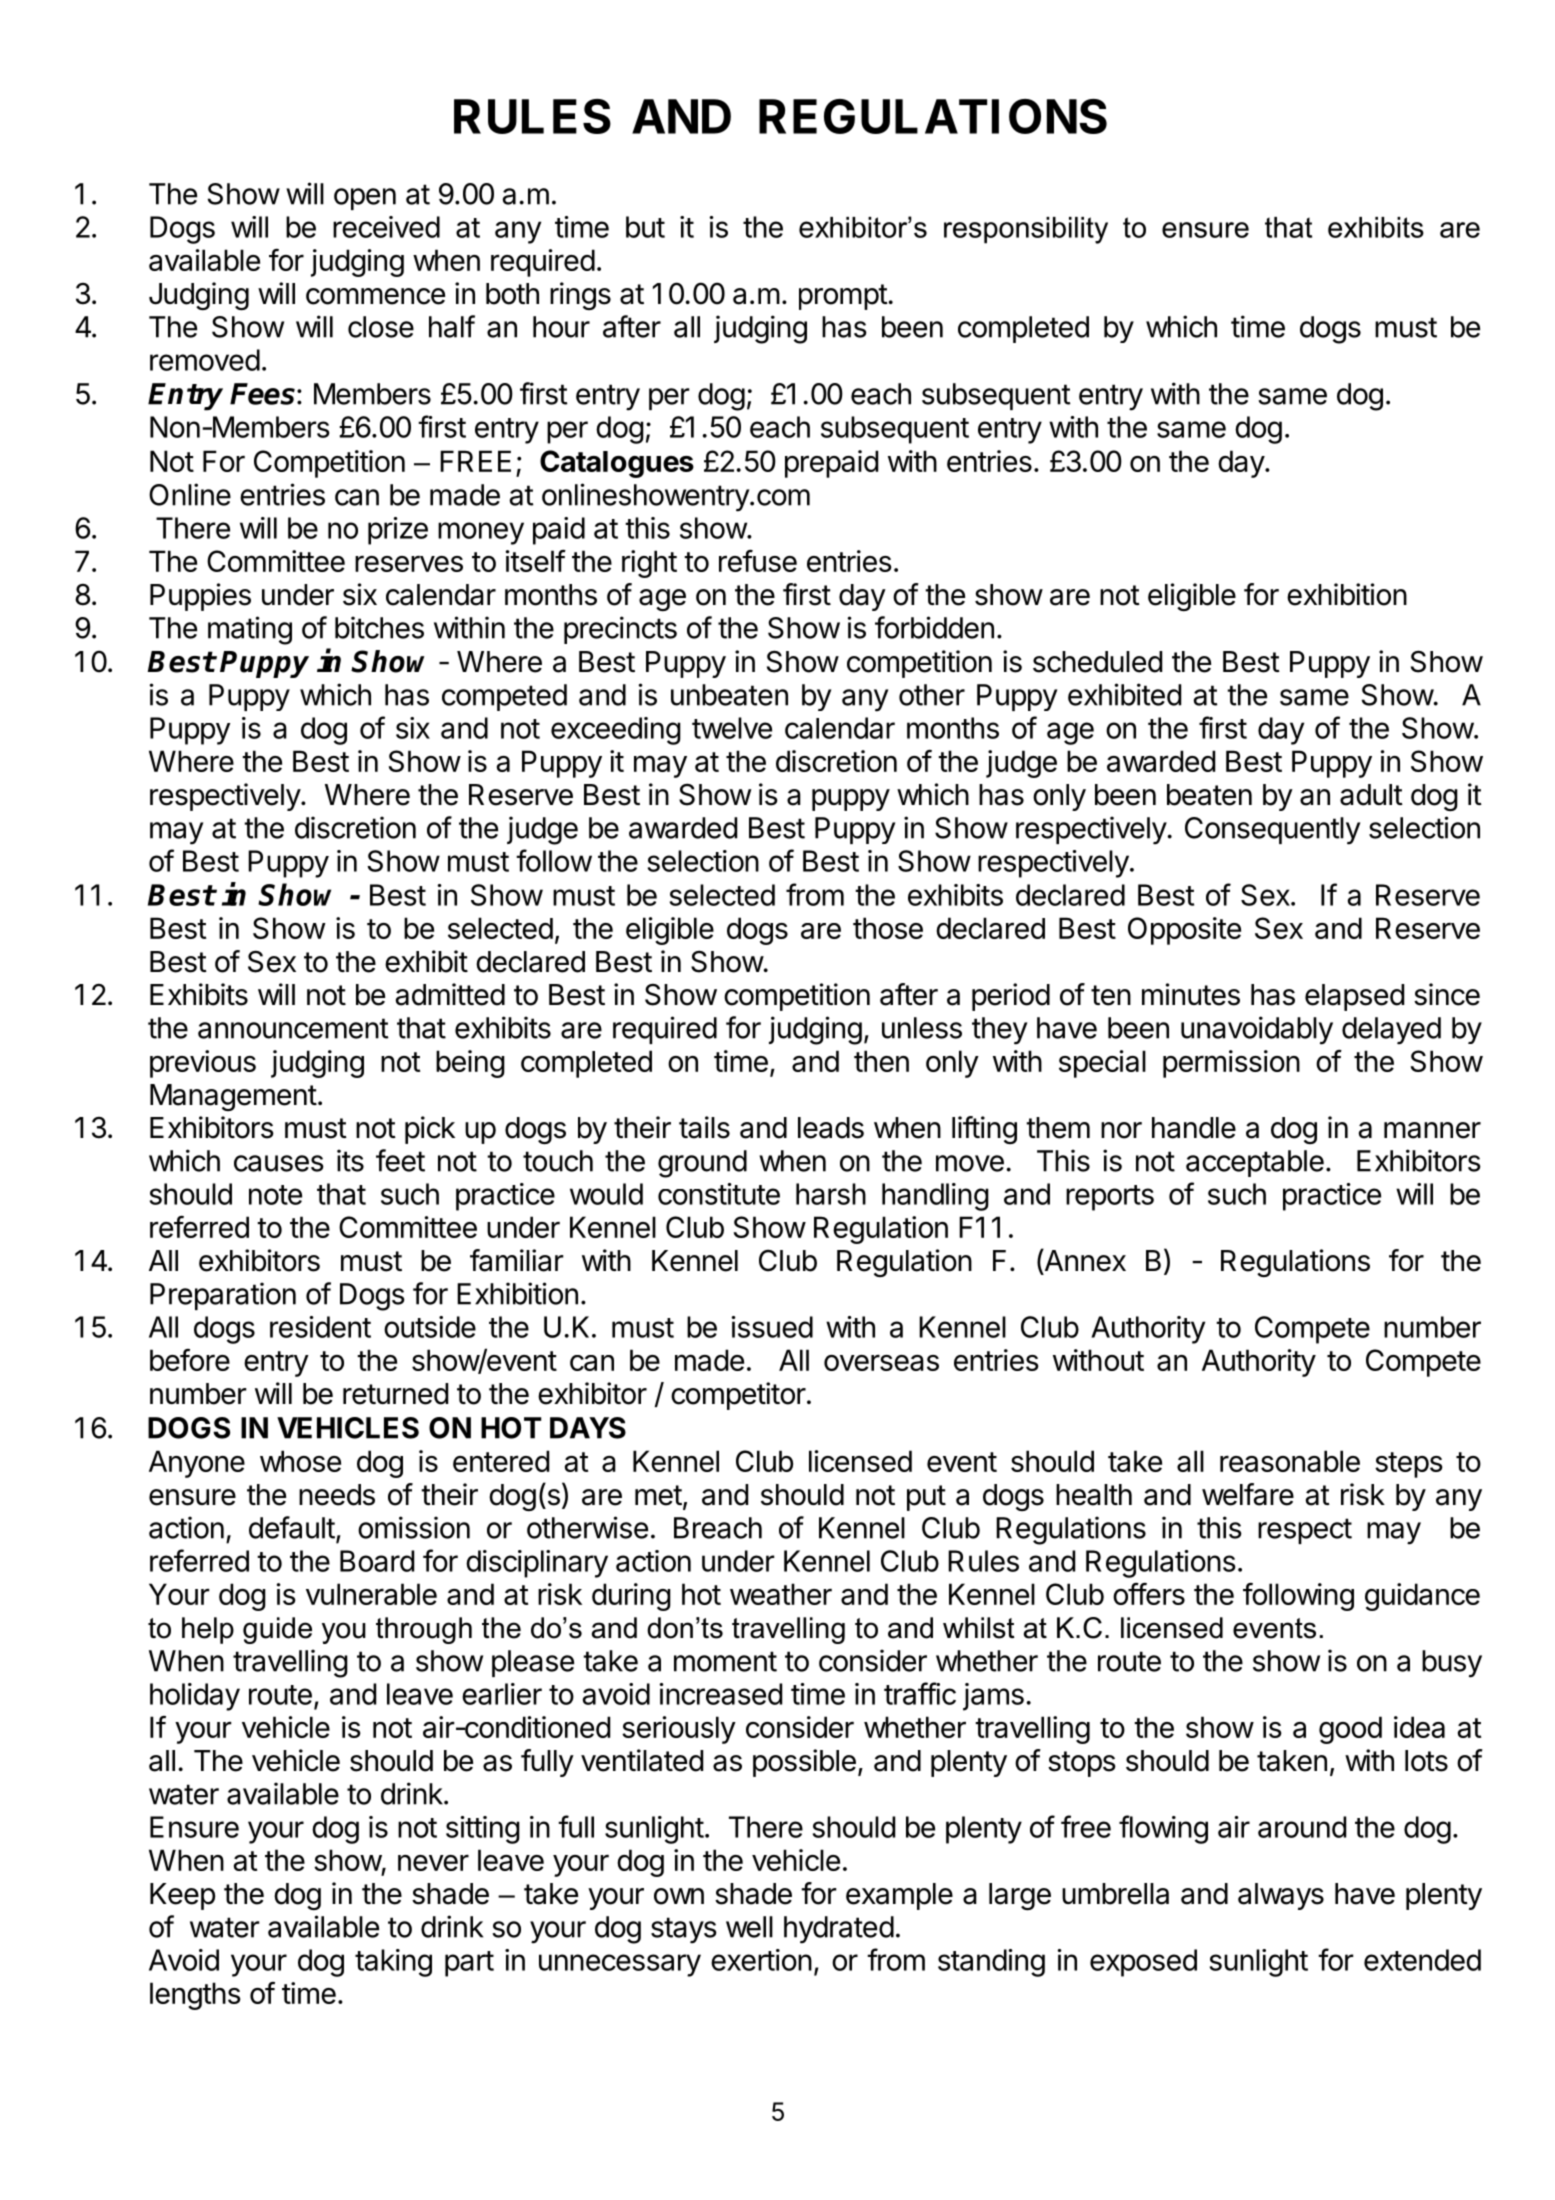  Describe the element at coordinates (393, 1963) in the screenshot. I see `taking` at that location.
